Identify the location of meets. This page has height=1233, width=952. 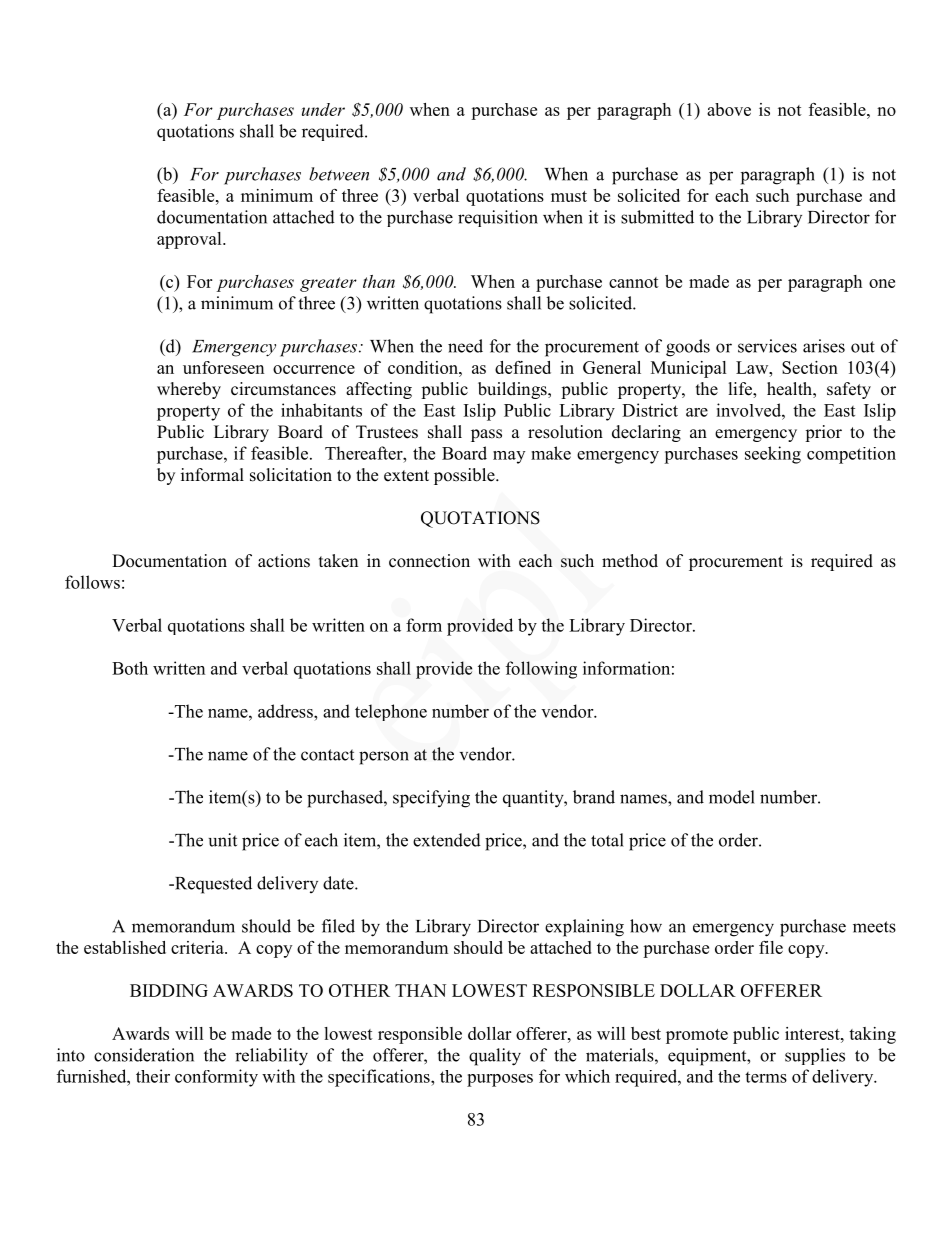
(874, 927).
